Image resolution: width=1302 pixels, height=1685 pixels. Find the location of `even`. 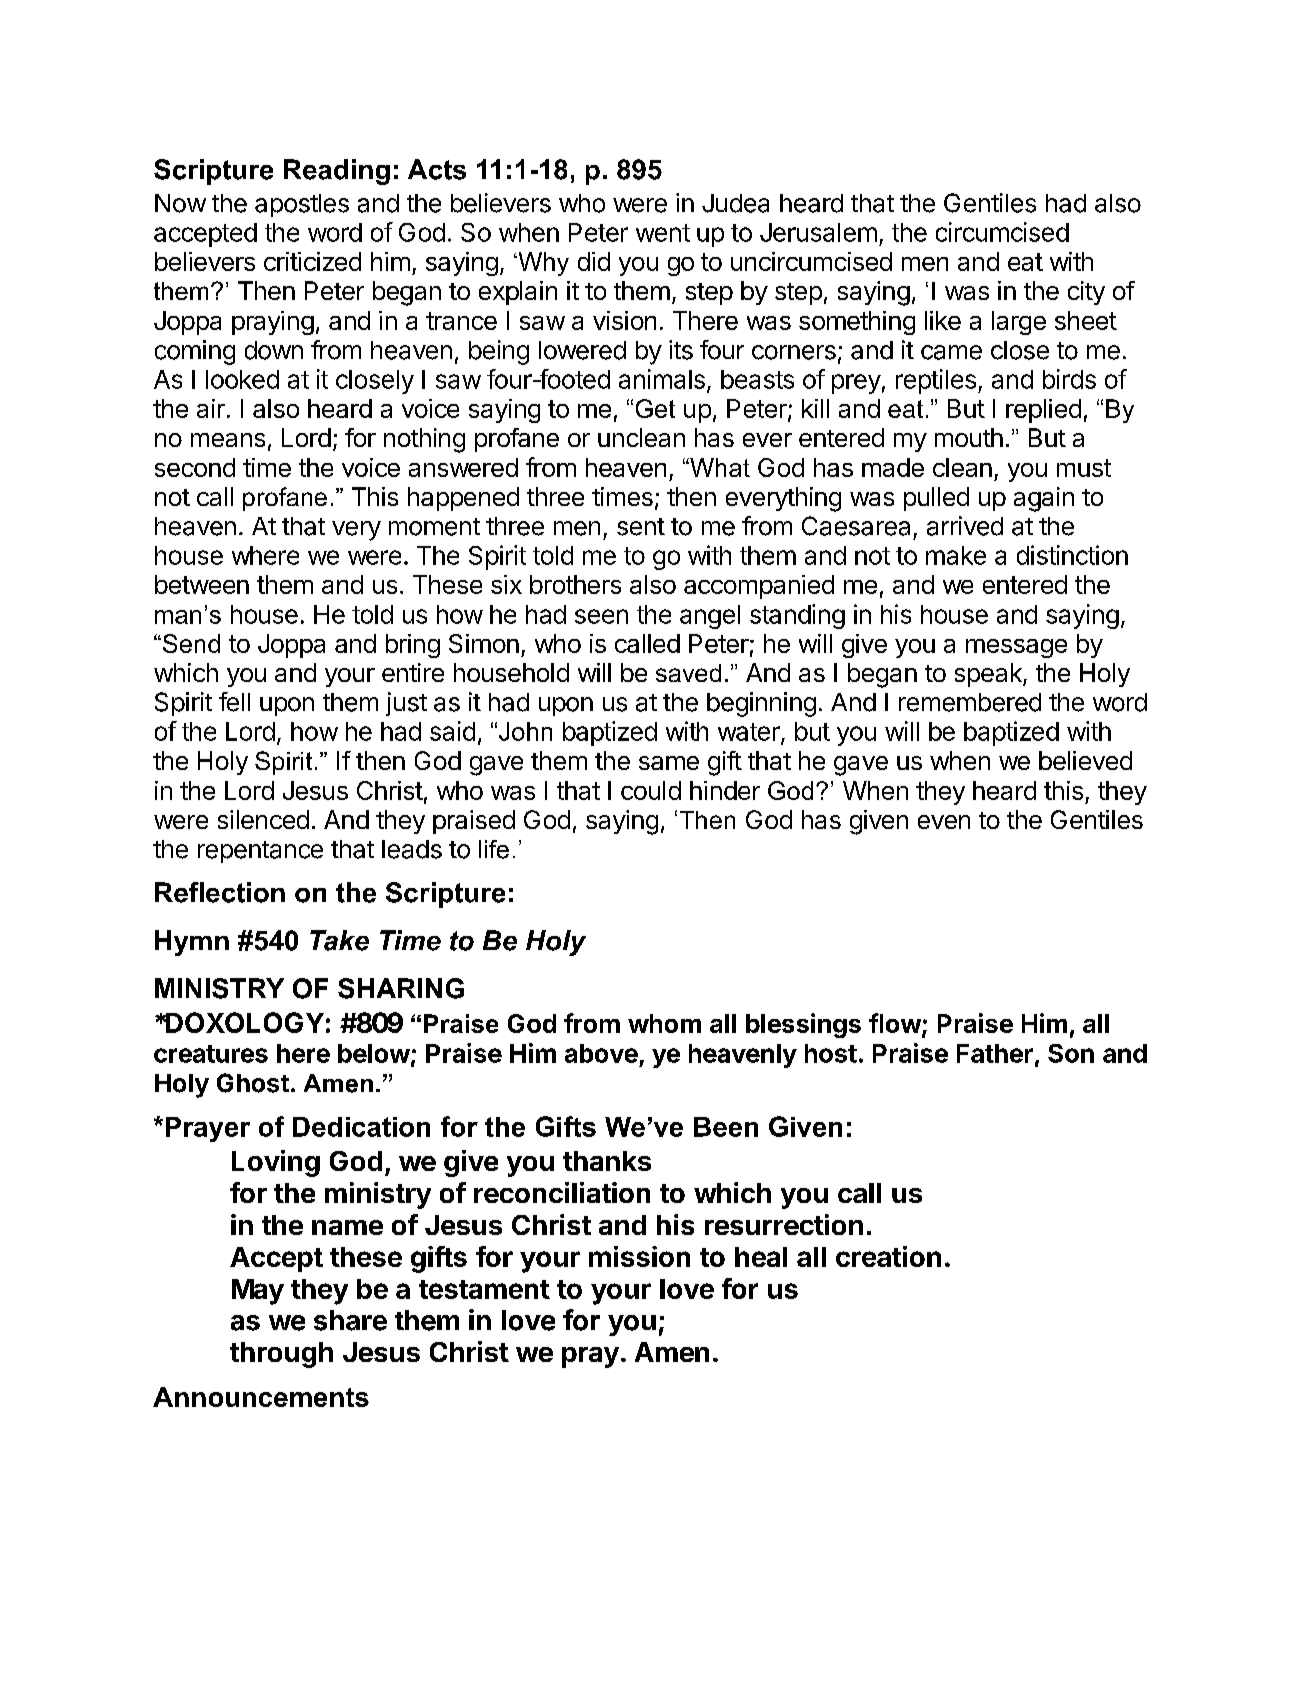

even is located at coordinates (944, 822).
